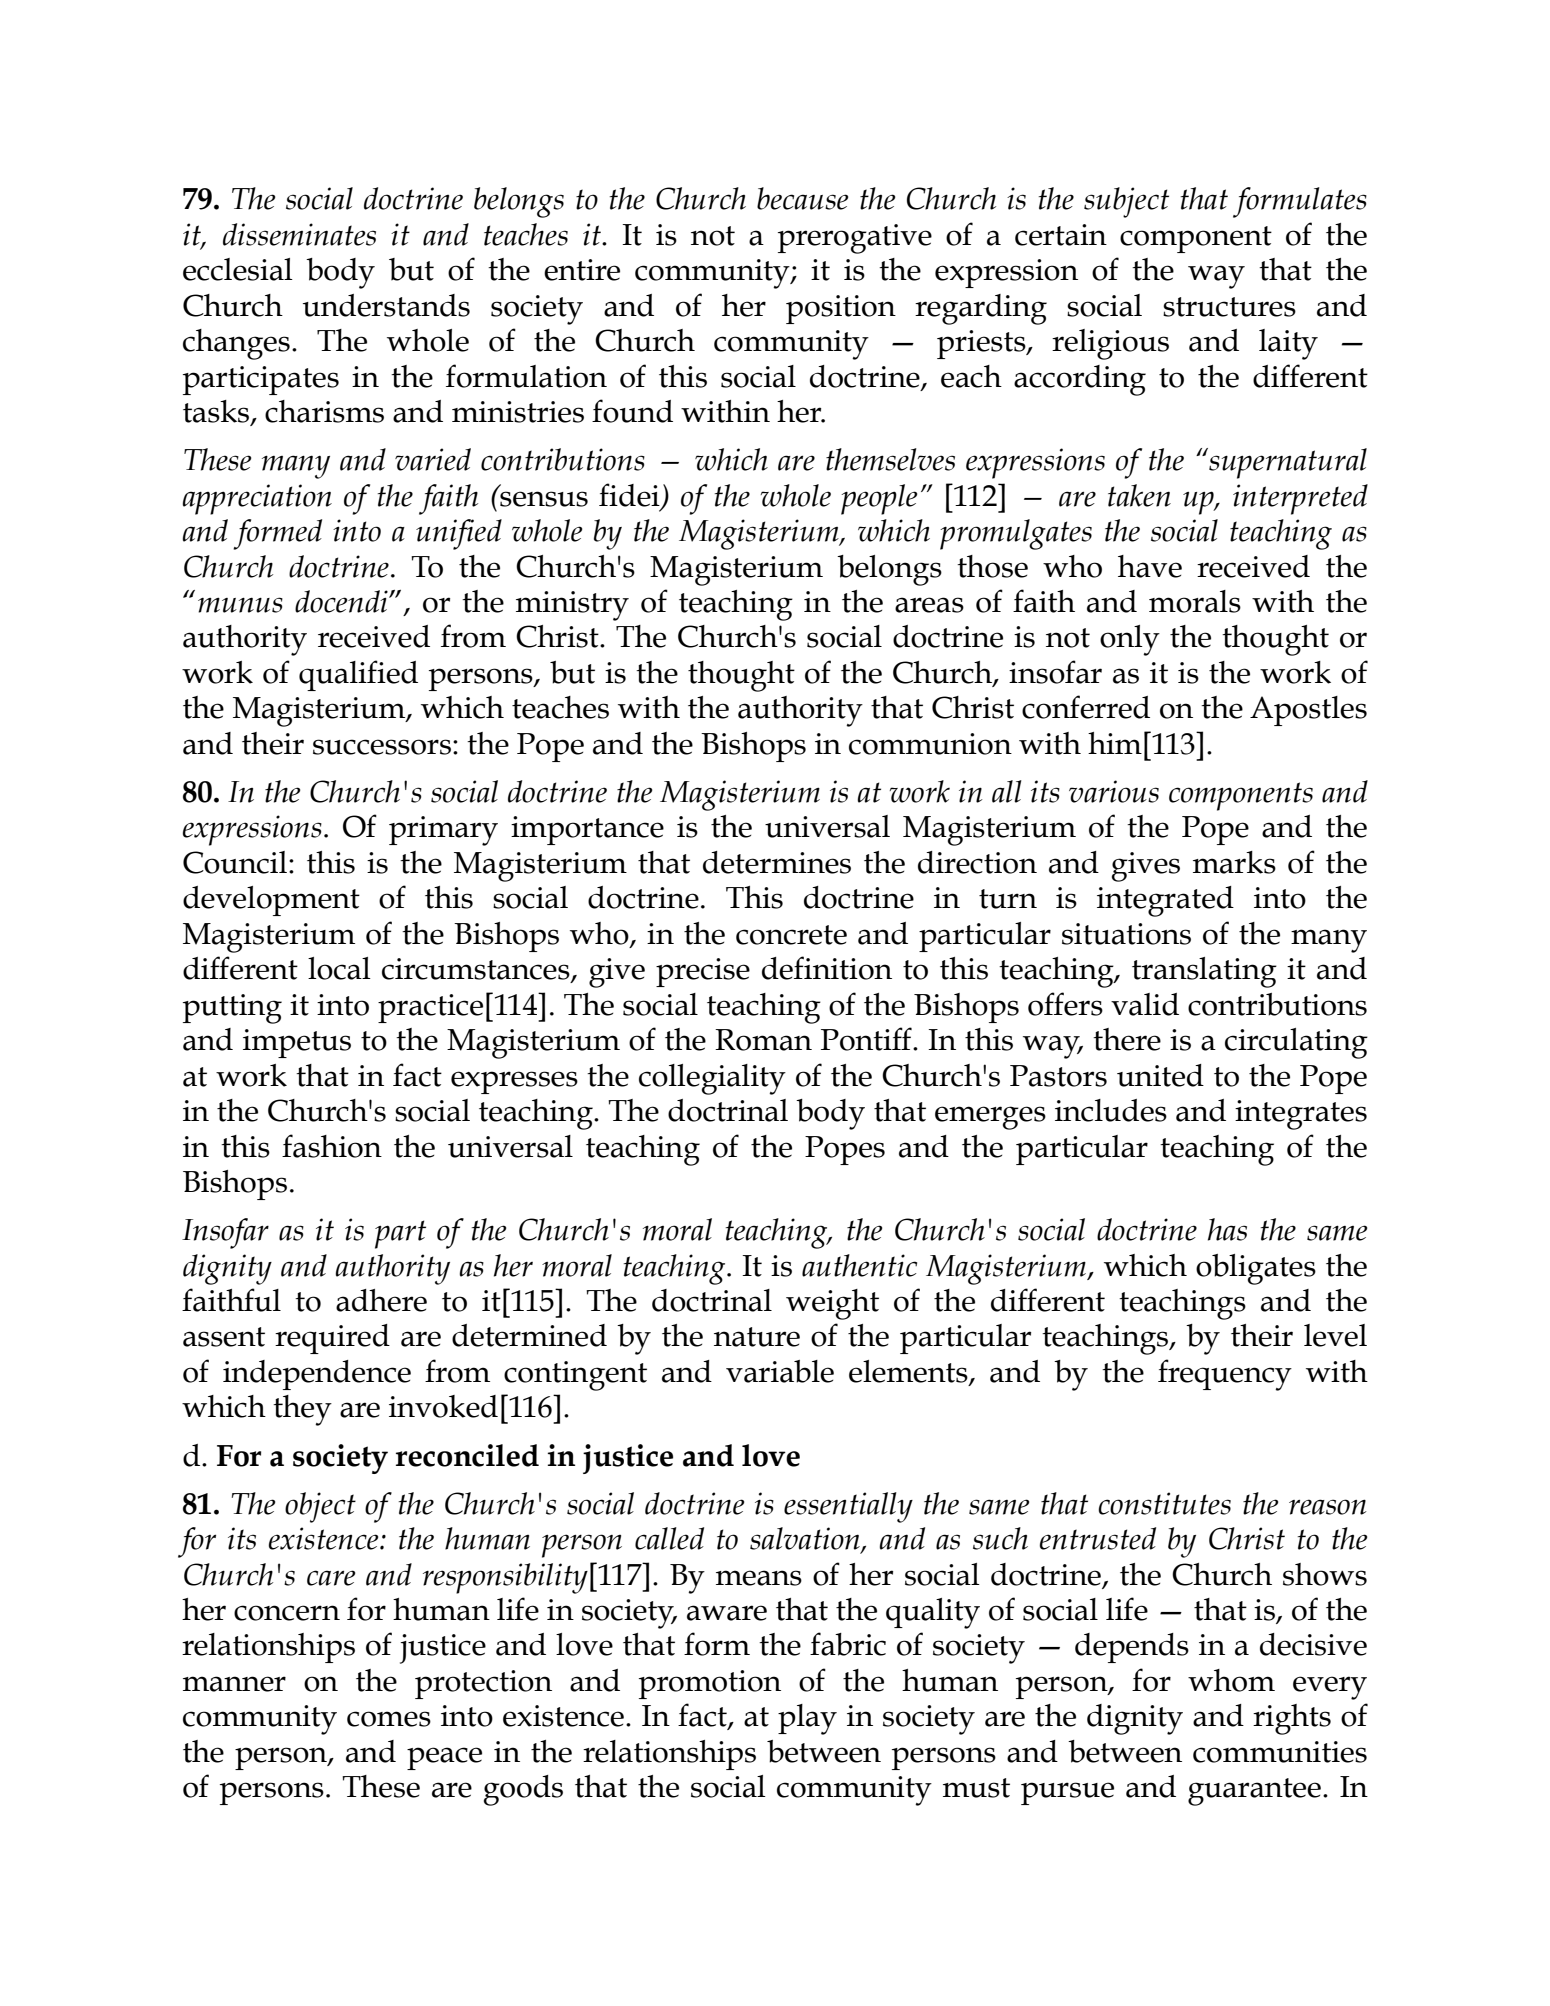 The width and height of the screenshot is (1550, 2006). What do you see at coordinates (807, 1719) in the screenshot?
I see `play` at bounding box center [807, 1719].
